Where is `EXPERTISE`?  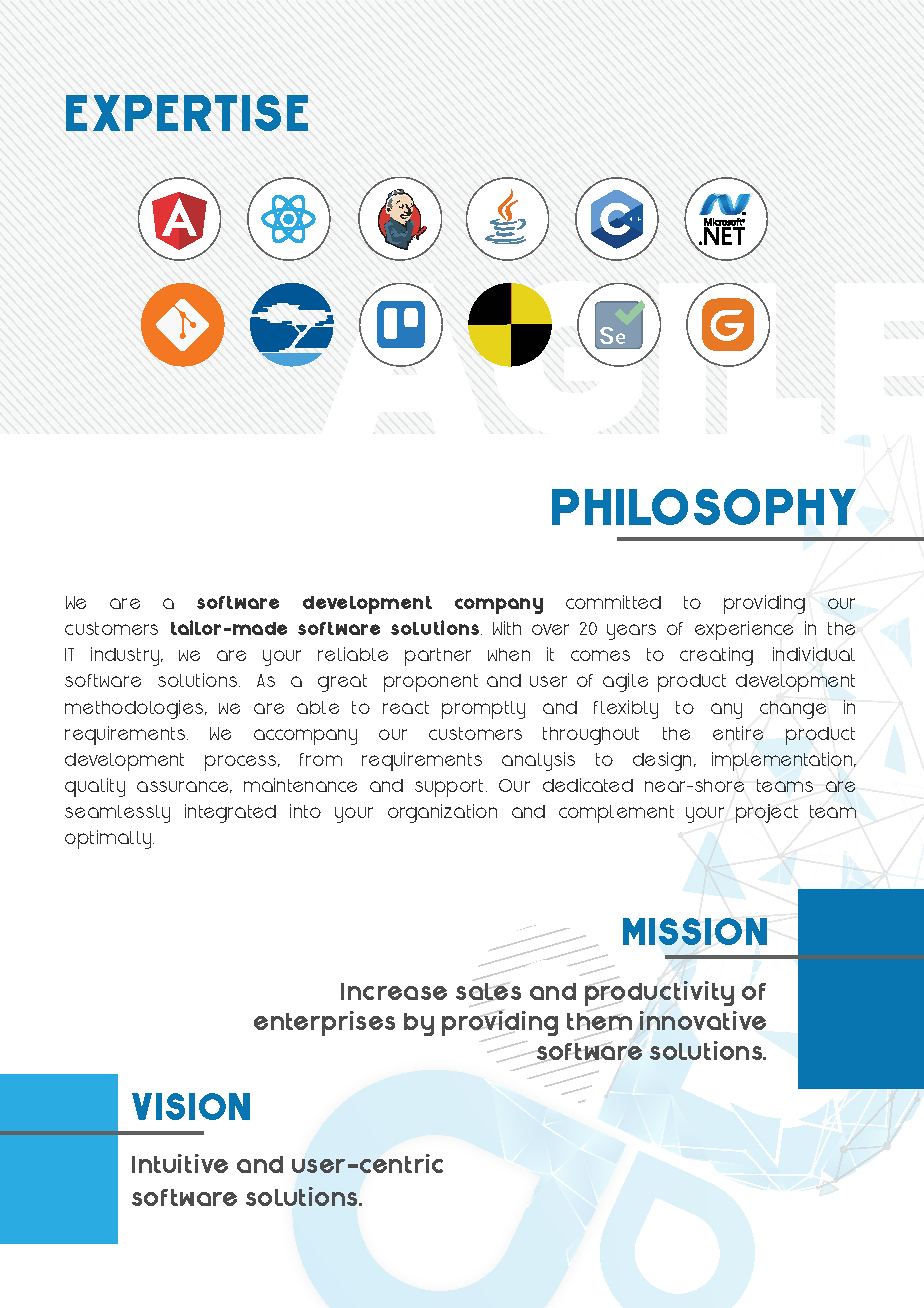 EXPERTISE is located at coordinates (187, 113).
